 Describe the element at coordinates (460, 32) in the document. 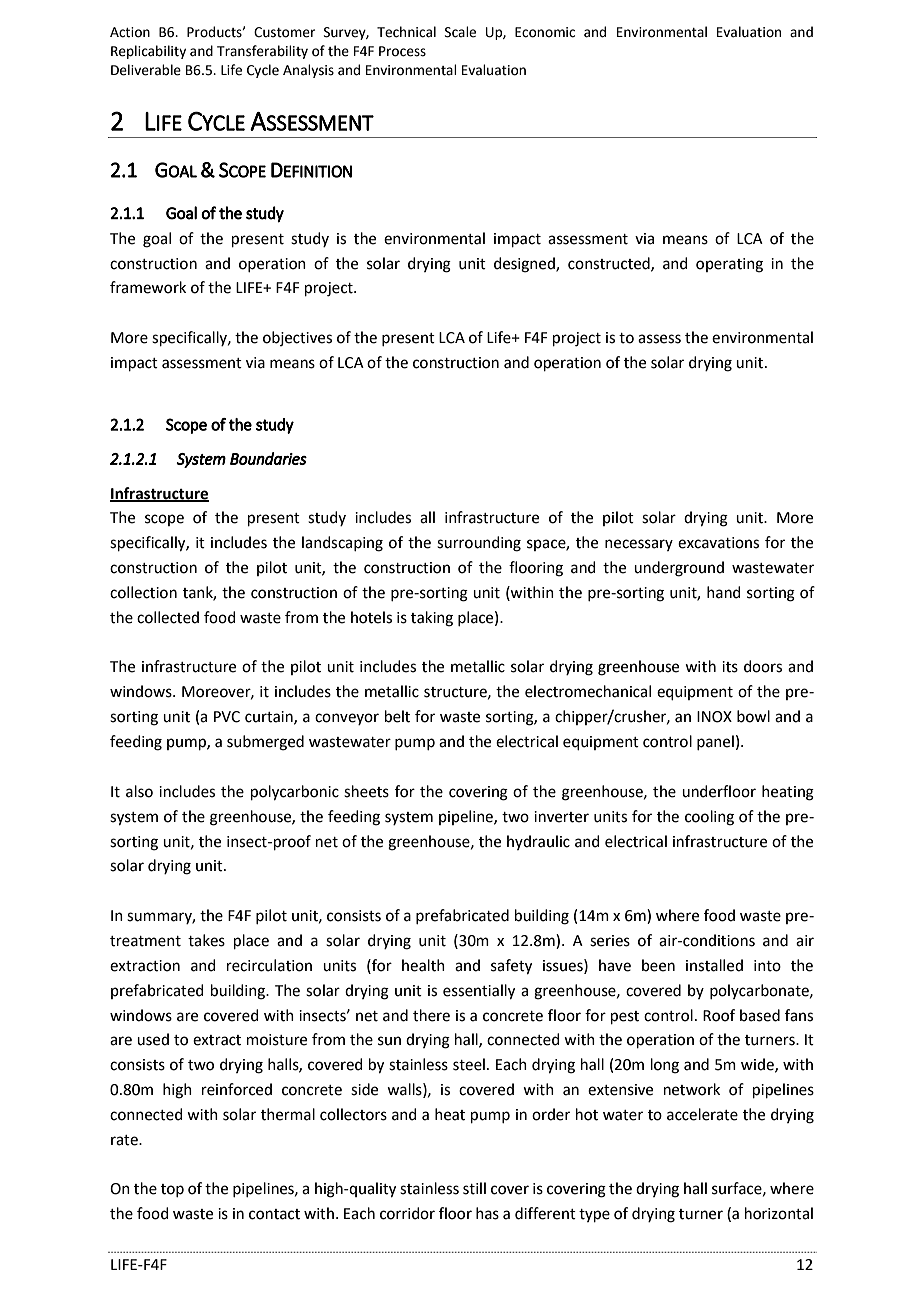

I see `Scale` at that location.
